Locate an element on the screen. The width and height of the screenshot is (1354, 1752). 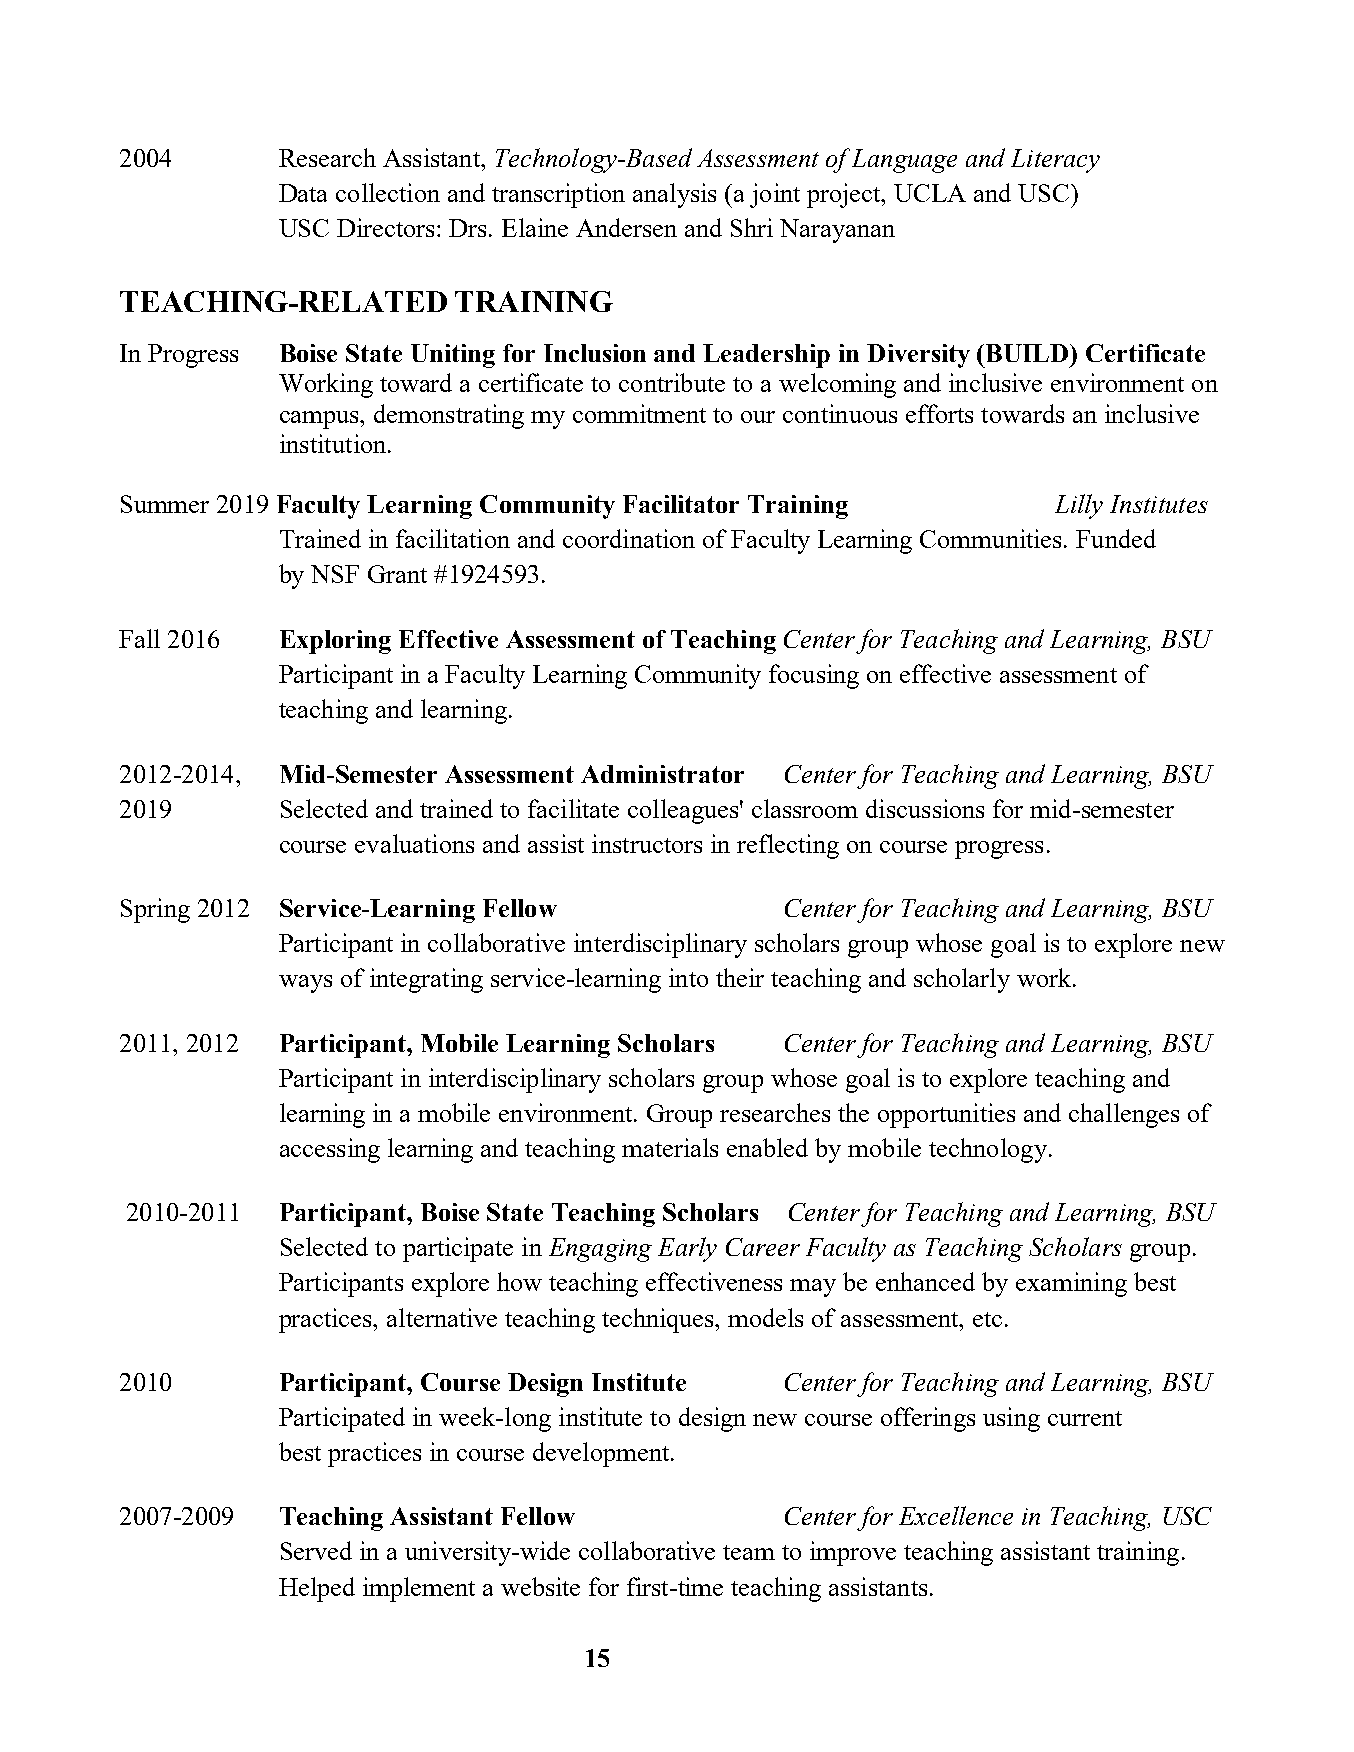
coordination is located at coordinates (629, 538).
